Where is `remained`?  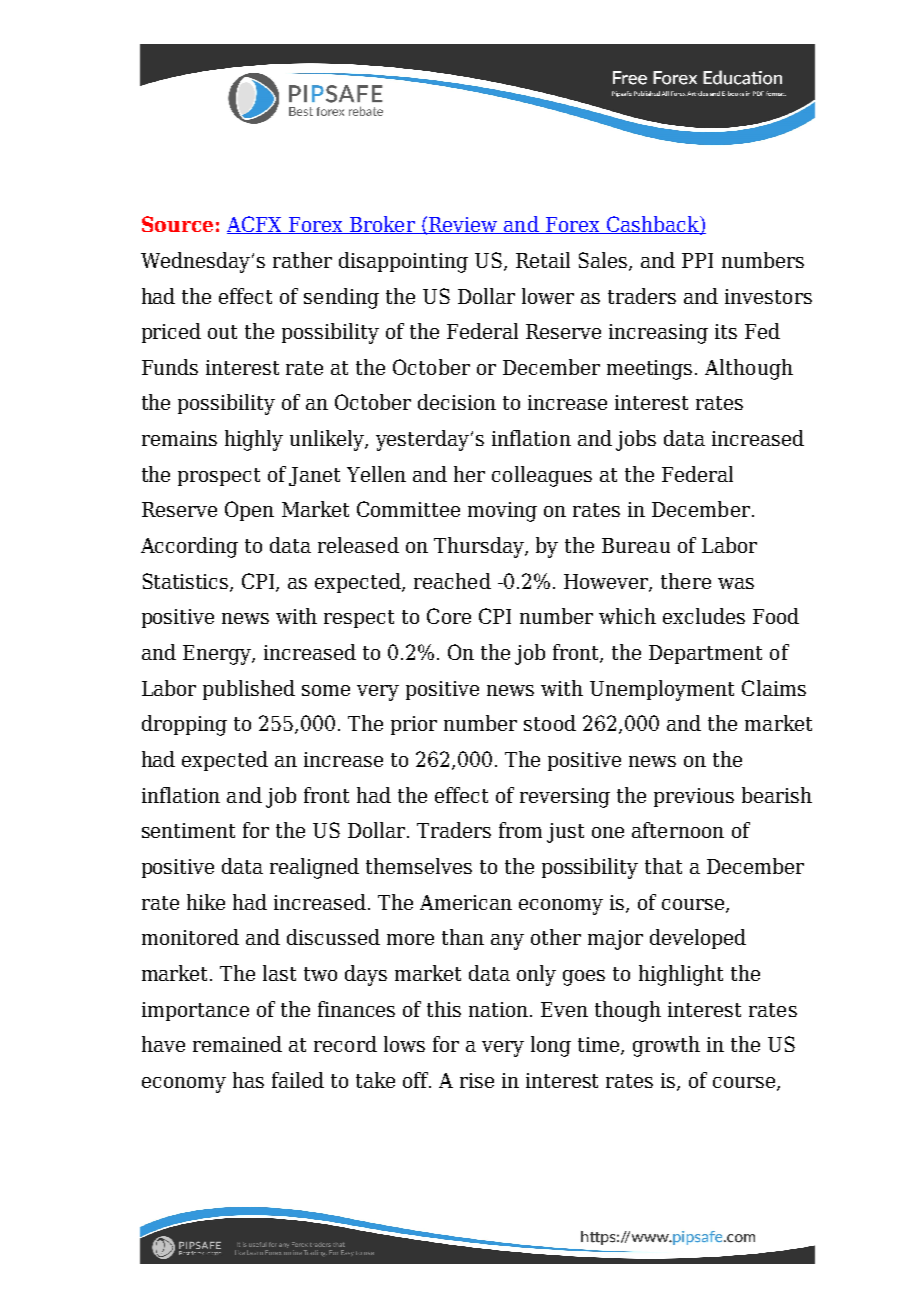 remained is located at coordinates (237, 1044).
